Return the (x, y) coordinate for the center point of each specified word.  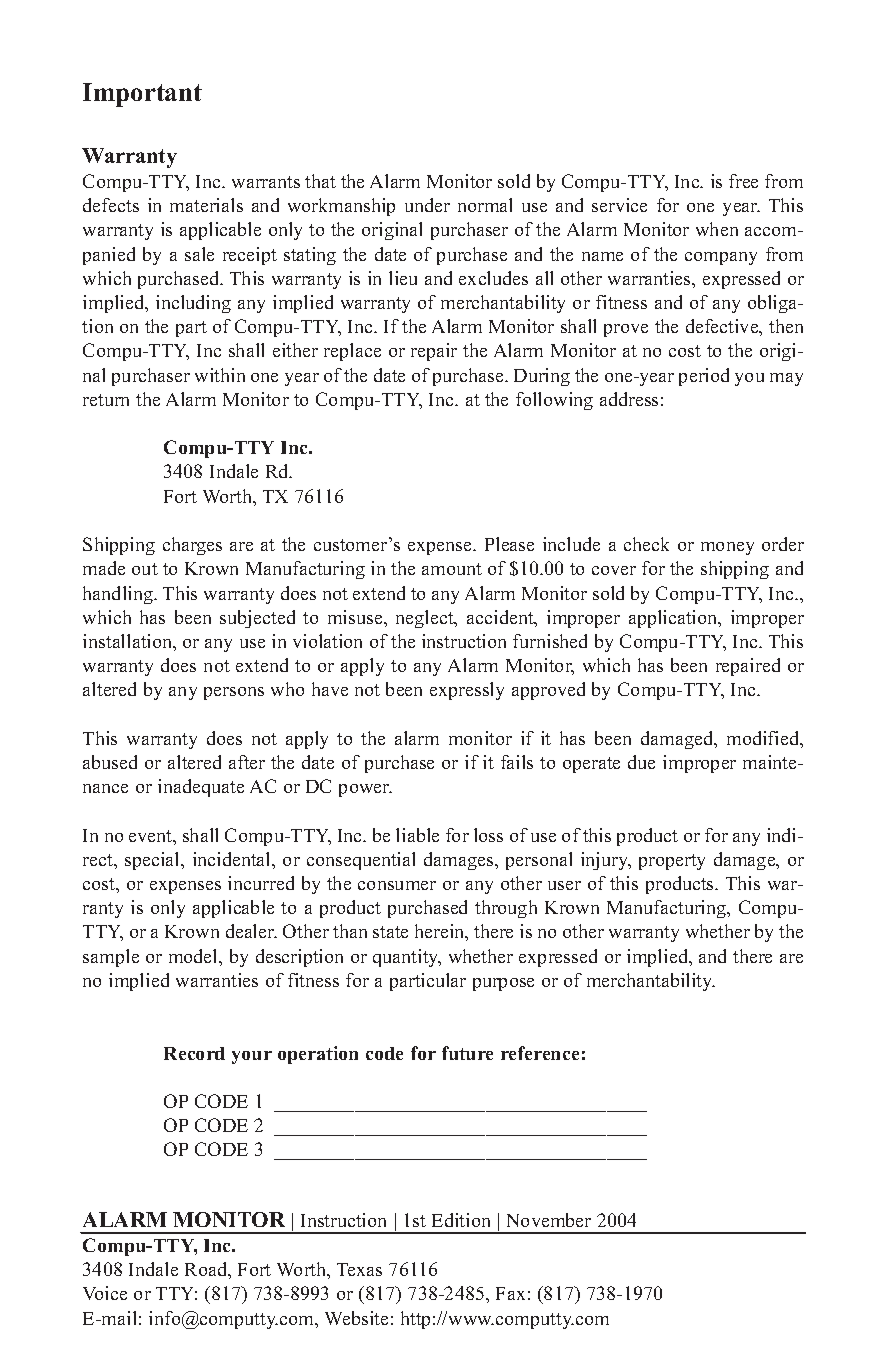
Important (142, 95)
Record (194, 1053)
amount (452, 569)
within (220, 375)
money (727, 548)
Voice (105, 1293)
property (672, 862)
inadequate (201, 788)
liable (417, 835)
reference (540, 1053)
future (467, 1053)
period (704, 377)
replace (352, 352)
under (427, 205)
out (145, 569)
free (743, 181)
